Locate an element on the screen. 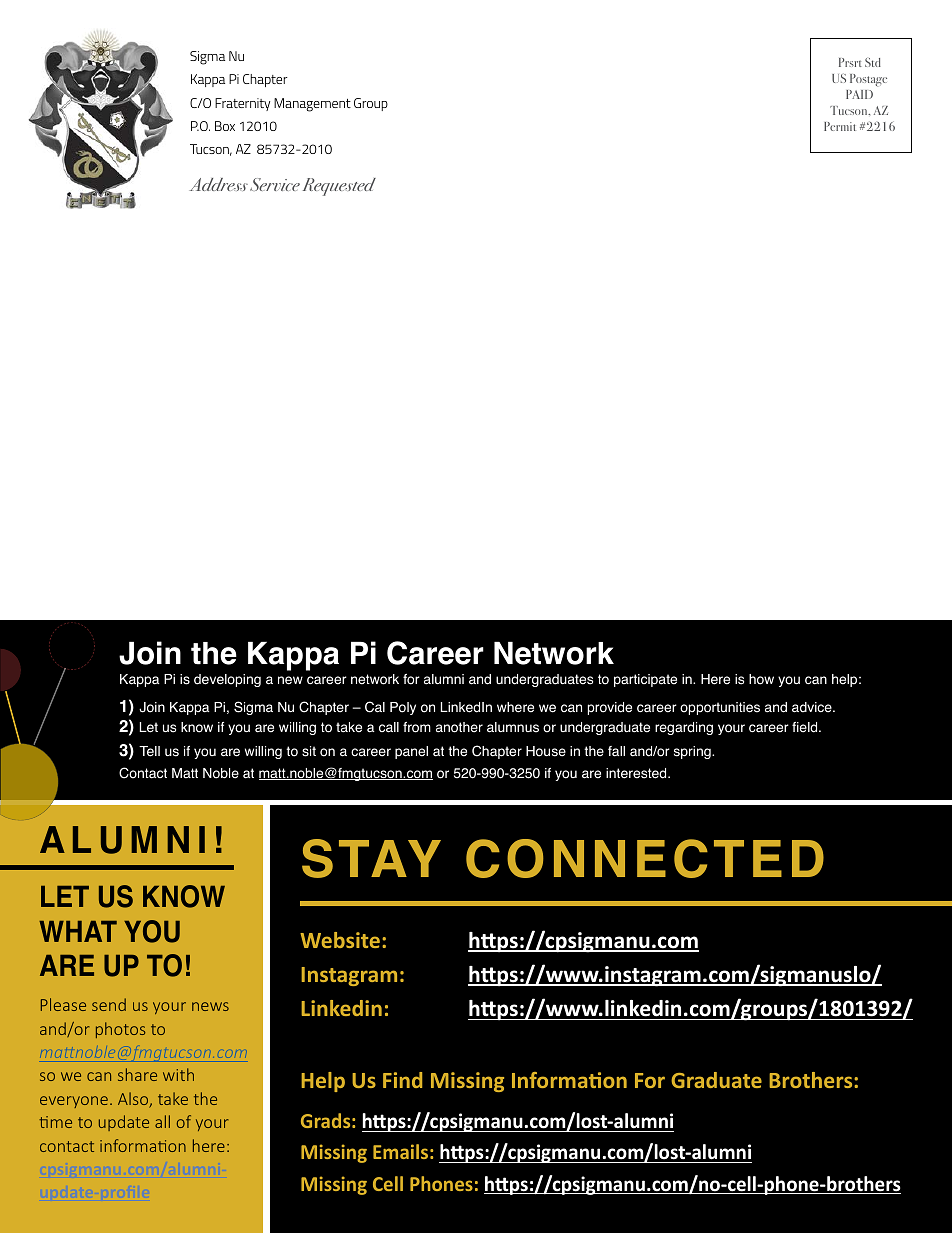  how is located at coordinates (761, 679).
